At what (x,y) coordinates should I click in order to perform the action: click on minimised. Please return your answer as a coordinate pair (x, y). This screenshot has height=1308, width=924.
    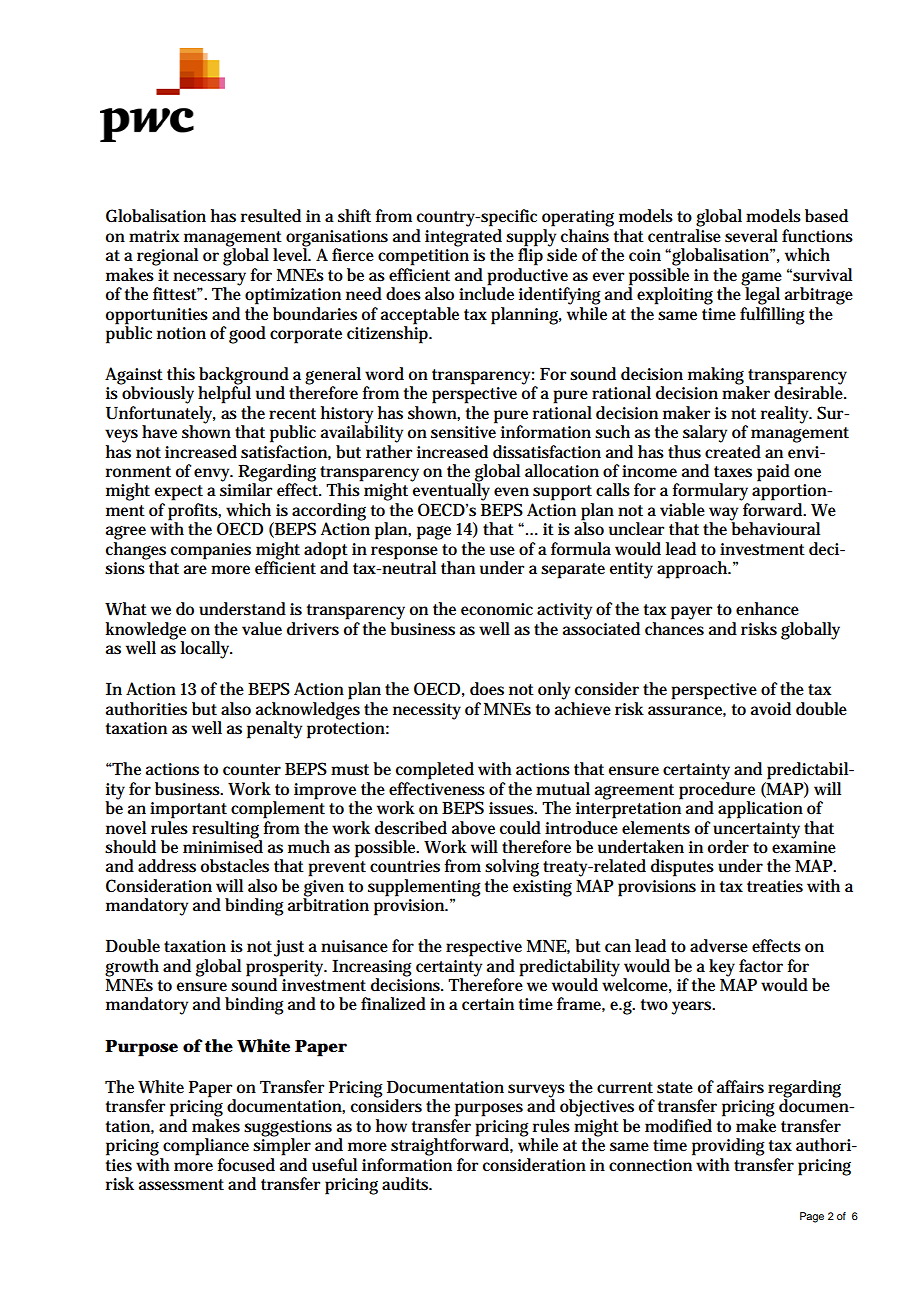
    Looking at the image, I should click on (223, 846).
